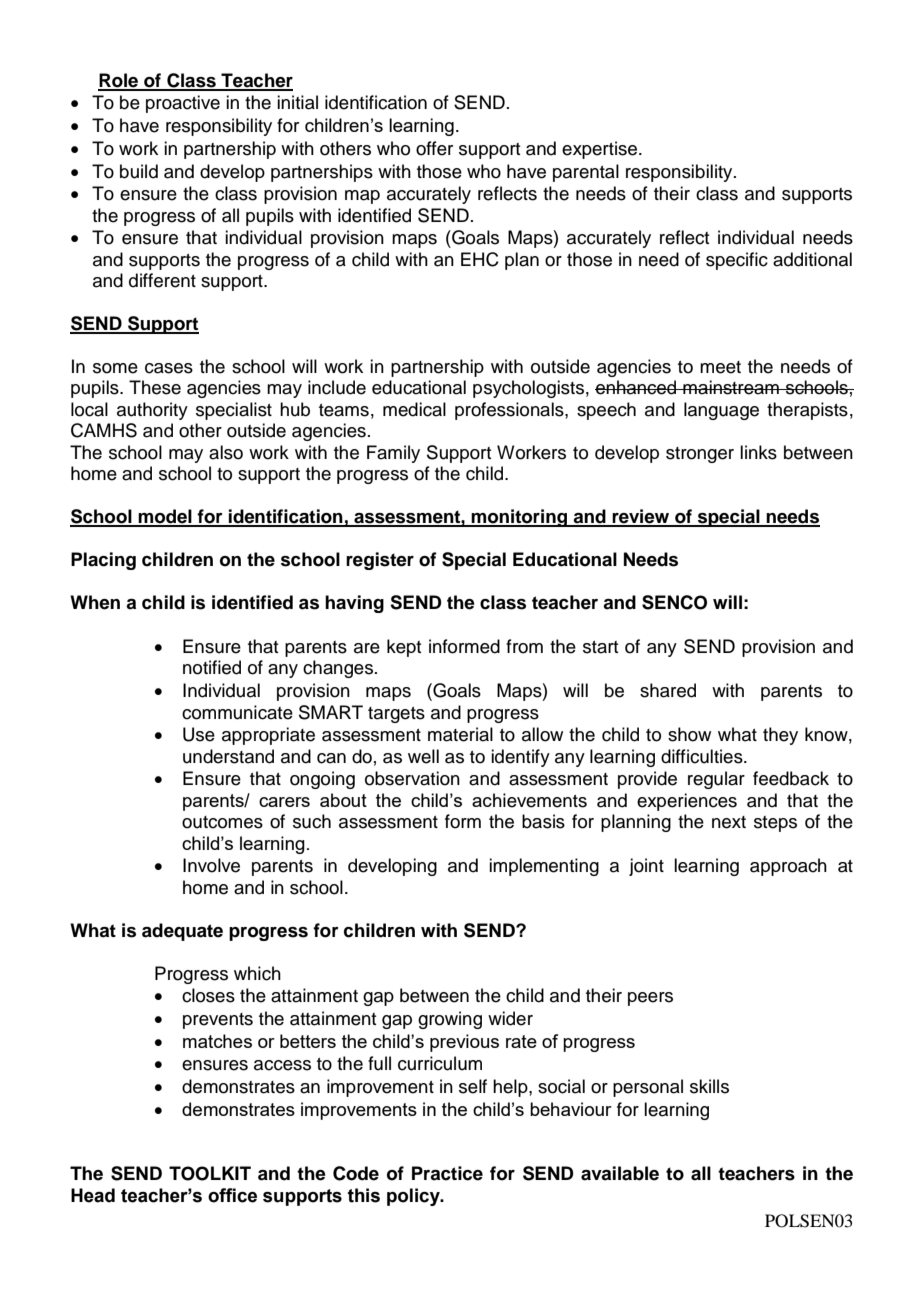 The image size is (924, 1308). What do you see at coordinates (668, 690) in the screenshot?
I see `shared` at bounding box center [668, 690].
